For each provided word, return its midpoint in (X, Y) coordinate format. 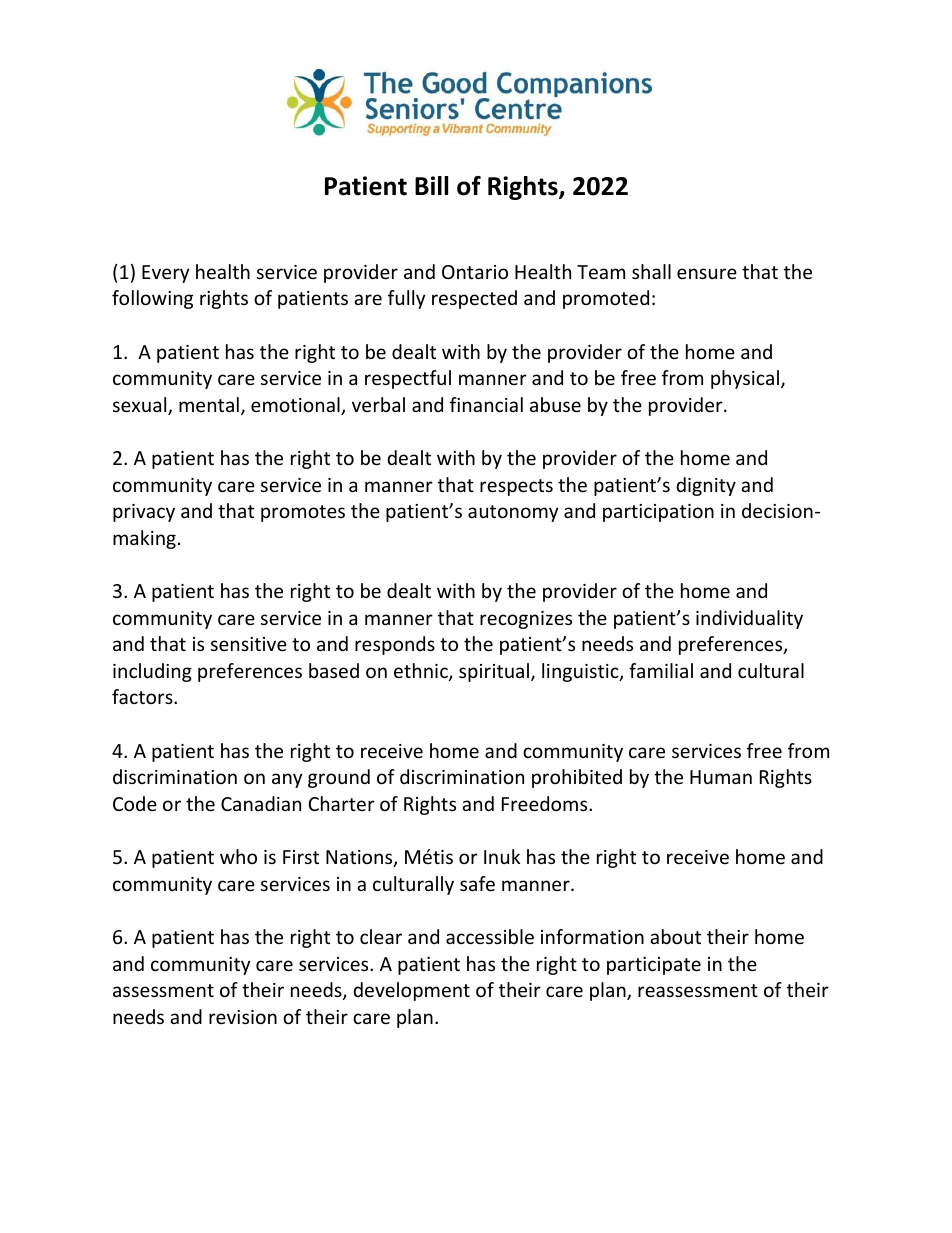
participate (654, 966)
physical (746, 379)
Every (165, 274)
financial (486, 404)
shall (651, 271)
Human (721, 777)
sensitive (249, 644)
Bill (431, 185)
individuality (749, 619)
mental (209, 404)
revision (243, 1017)
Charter (342, 803)
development (412, 991)
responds (395, 645)
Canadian (261, 803)
